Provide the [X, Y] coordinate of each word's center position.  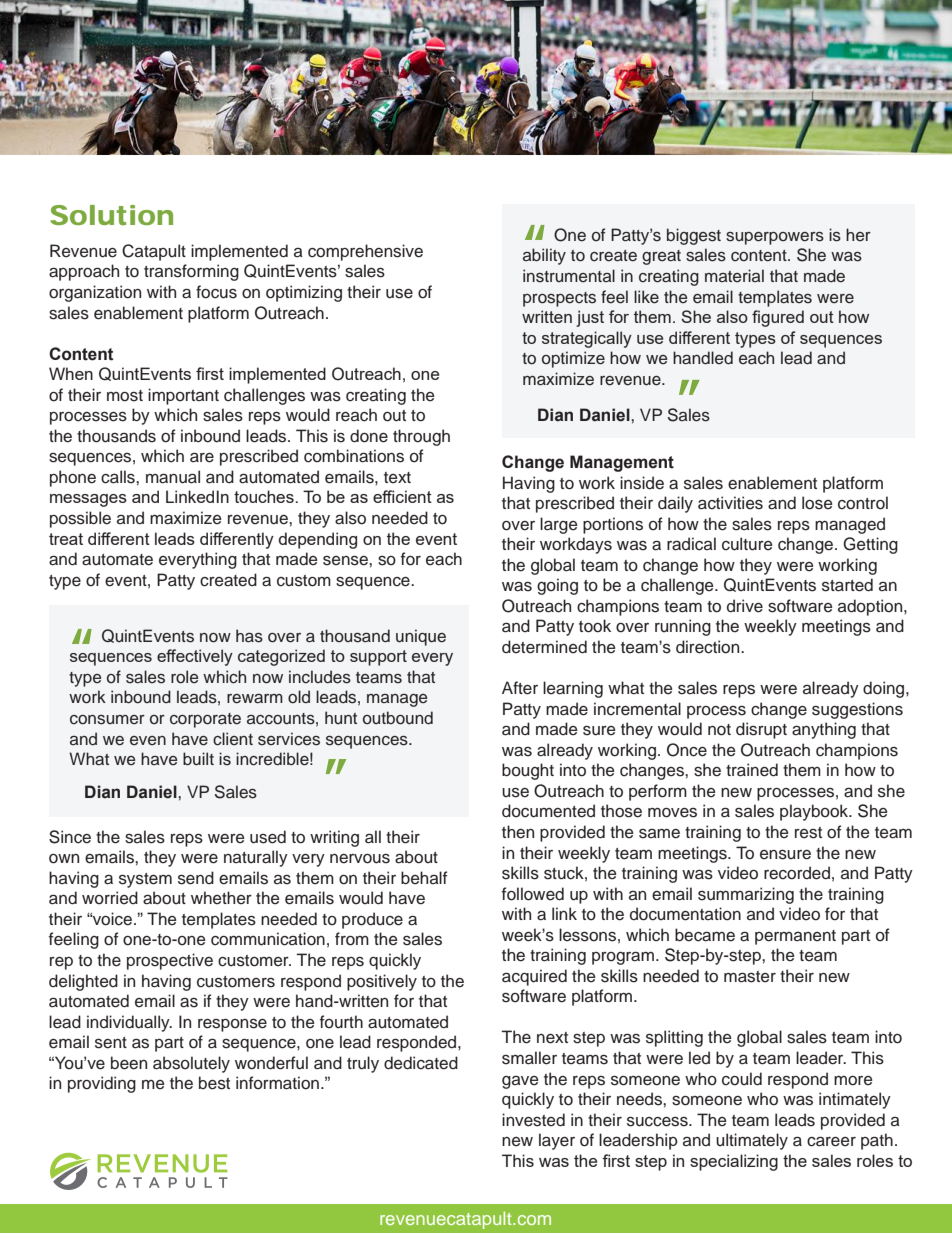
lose [817, 503]
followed [533, 894]
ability [544, 256]
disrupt [761, 730]
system [145, 880]
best [214, 1083]
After [520, 688]
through [421, 437]
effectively [195, 657]
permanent [795, 937]
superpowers [775, 238]
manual [173, 477]
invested [533, 1120]
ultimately [752, 1141]
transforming [191, 272]
